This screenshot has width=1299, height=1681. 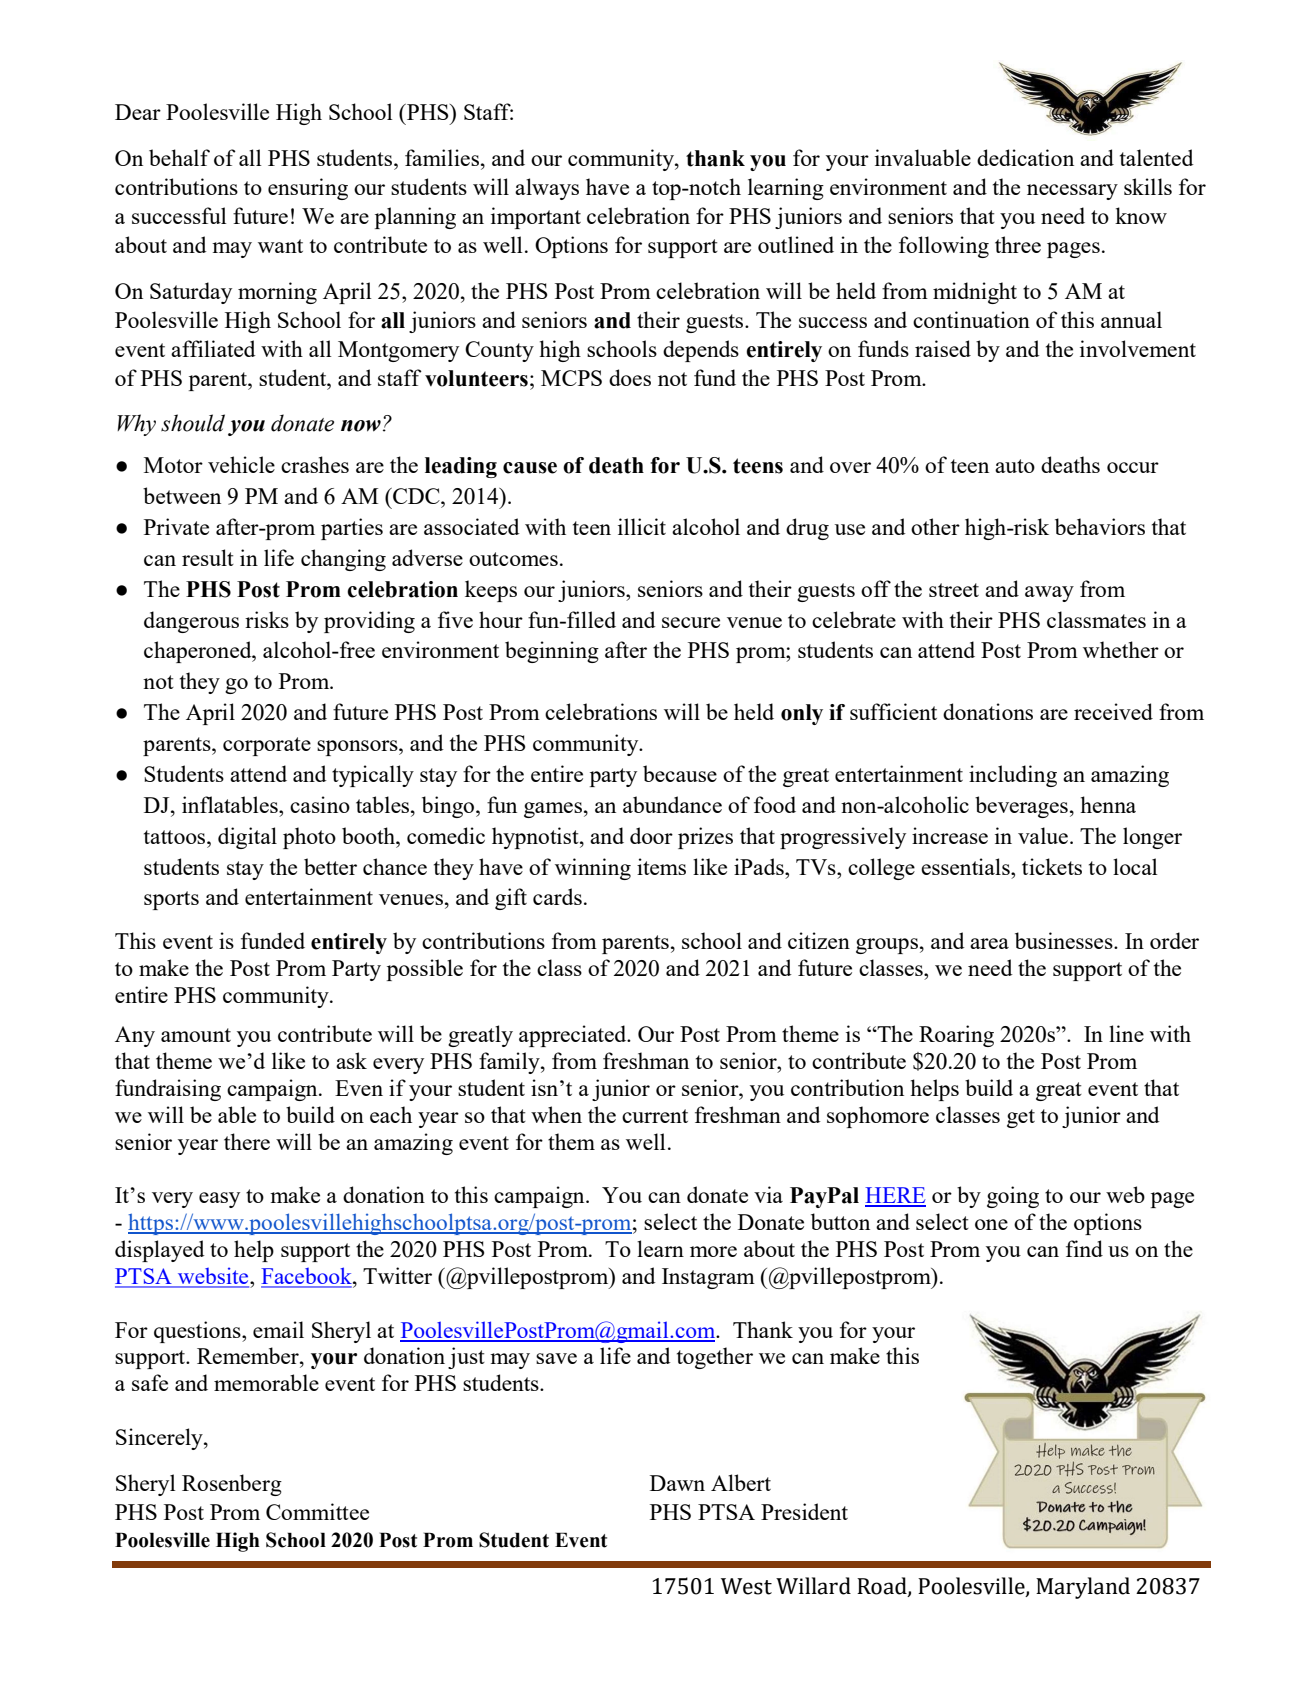 I want to click on Committee, so click(x=317, y=1511).
